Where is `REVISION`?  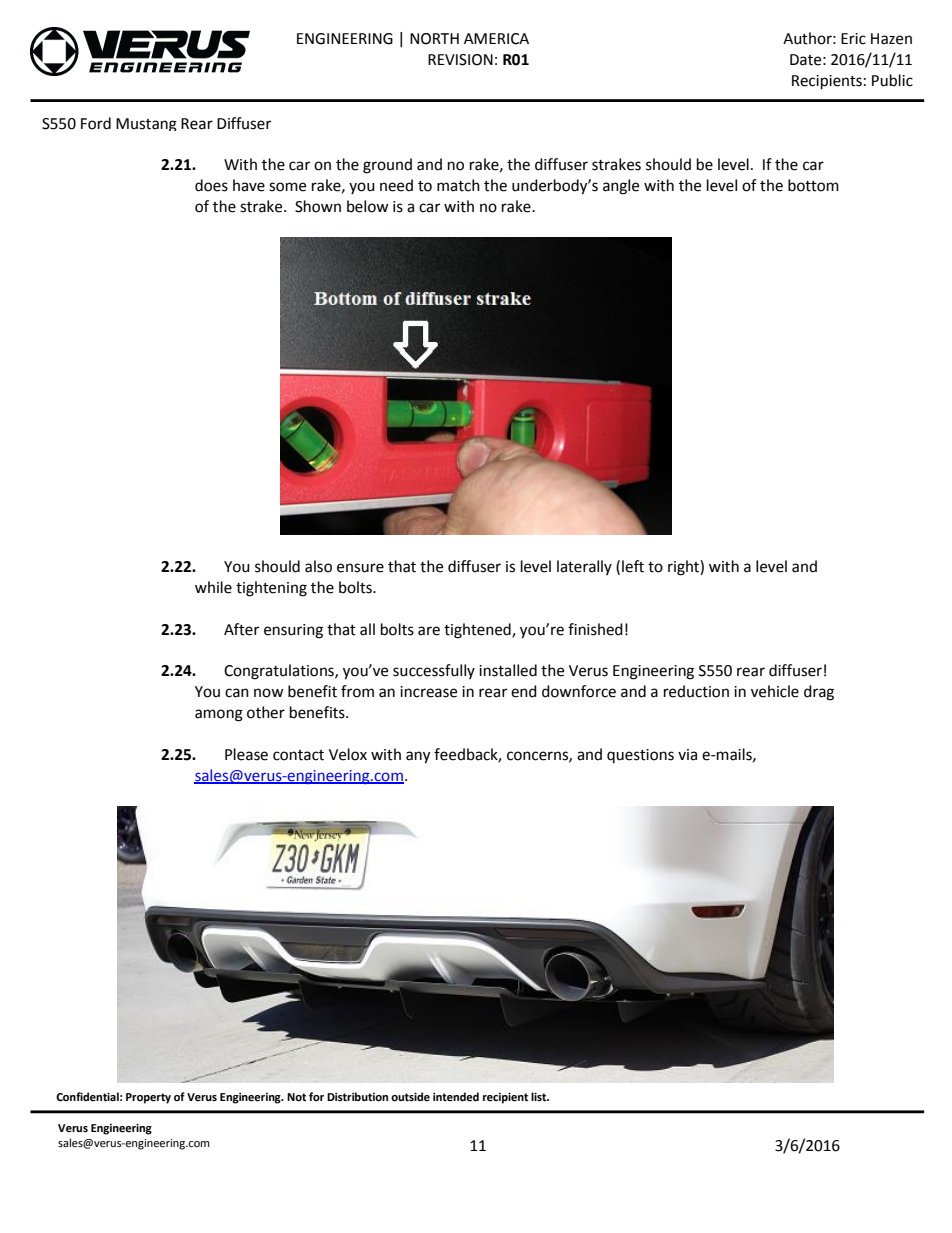
REVISION is located at coordinates (460, 60).
